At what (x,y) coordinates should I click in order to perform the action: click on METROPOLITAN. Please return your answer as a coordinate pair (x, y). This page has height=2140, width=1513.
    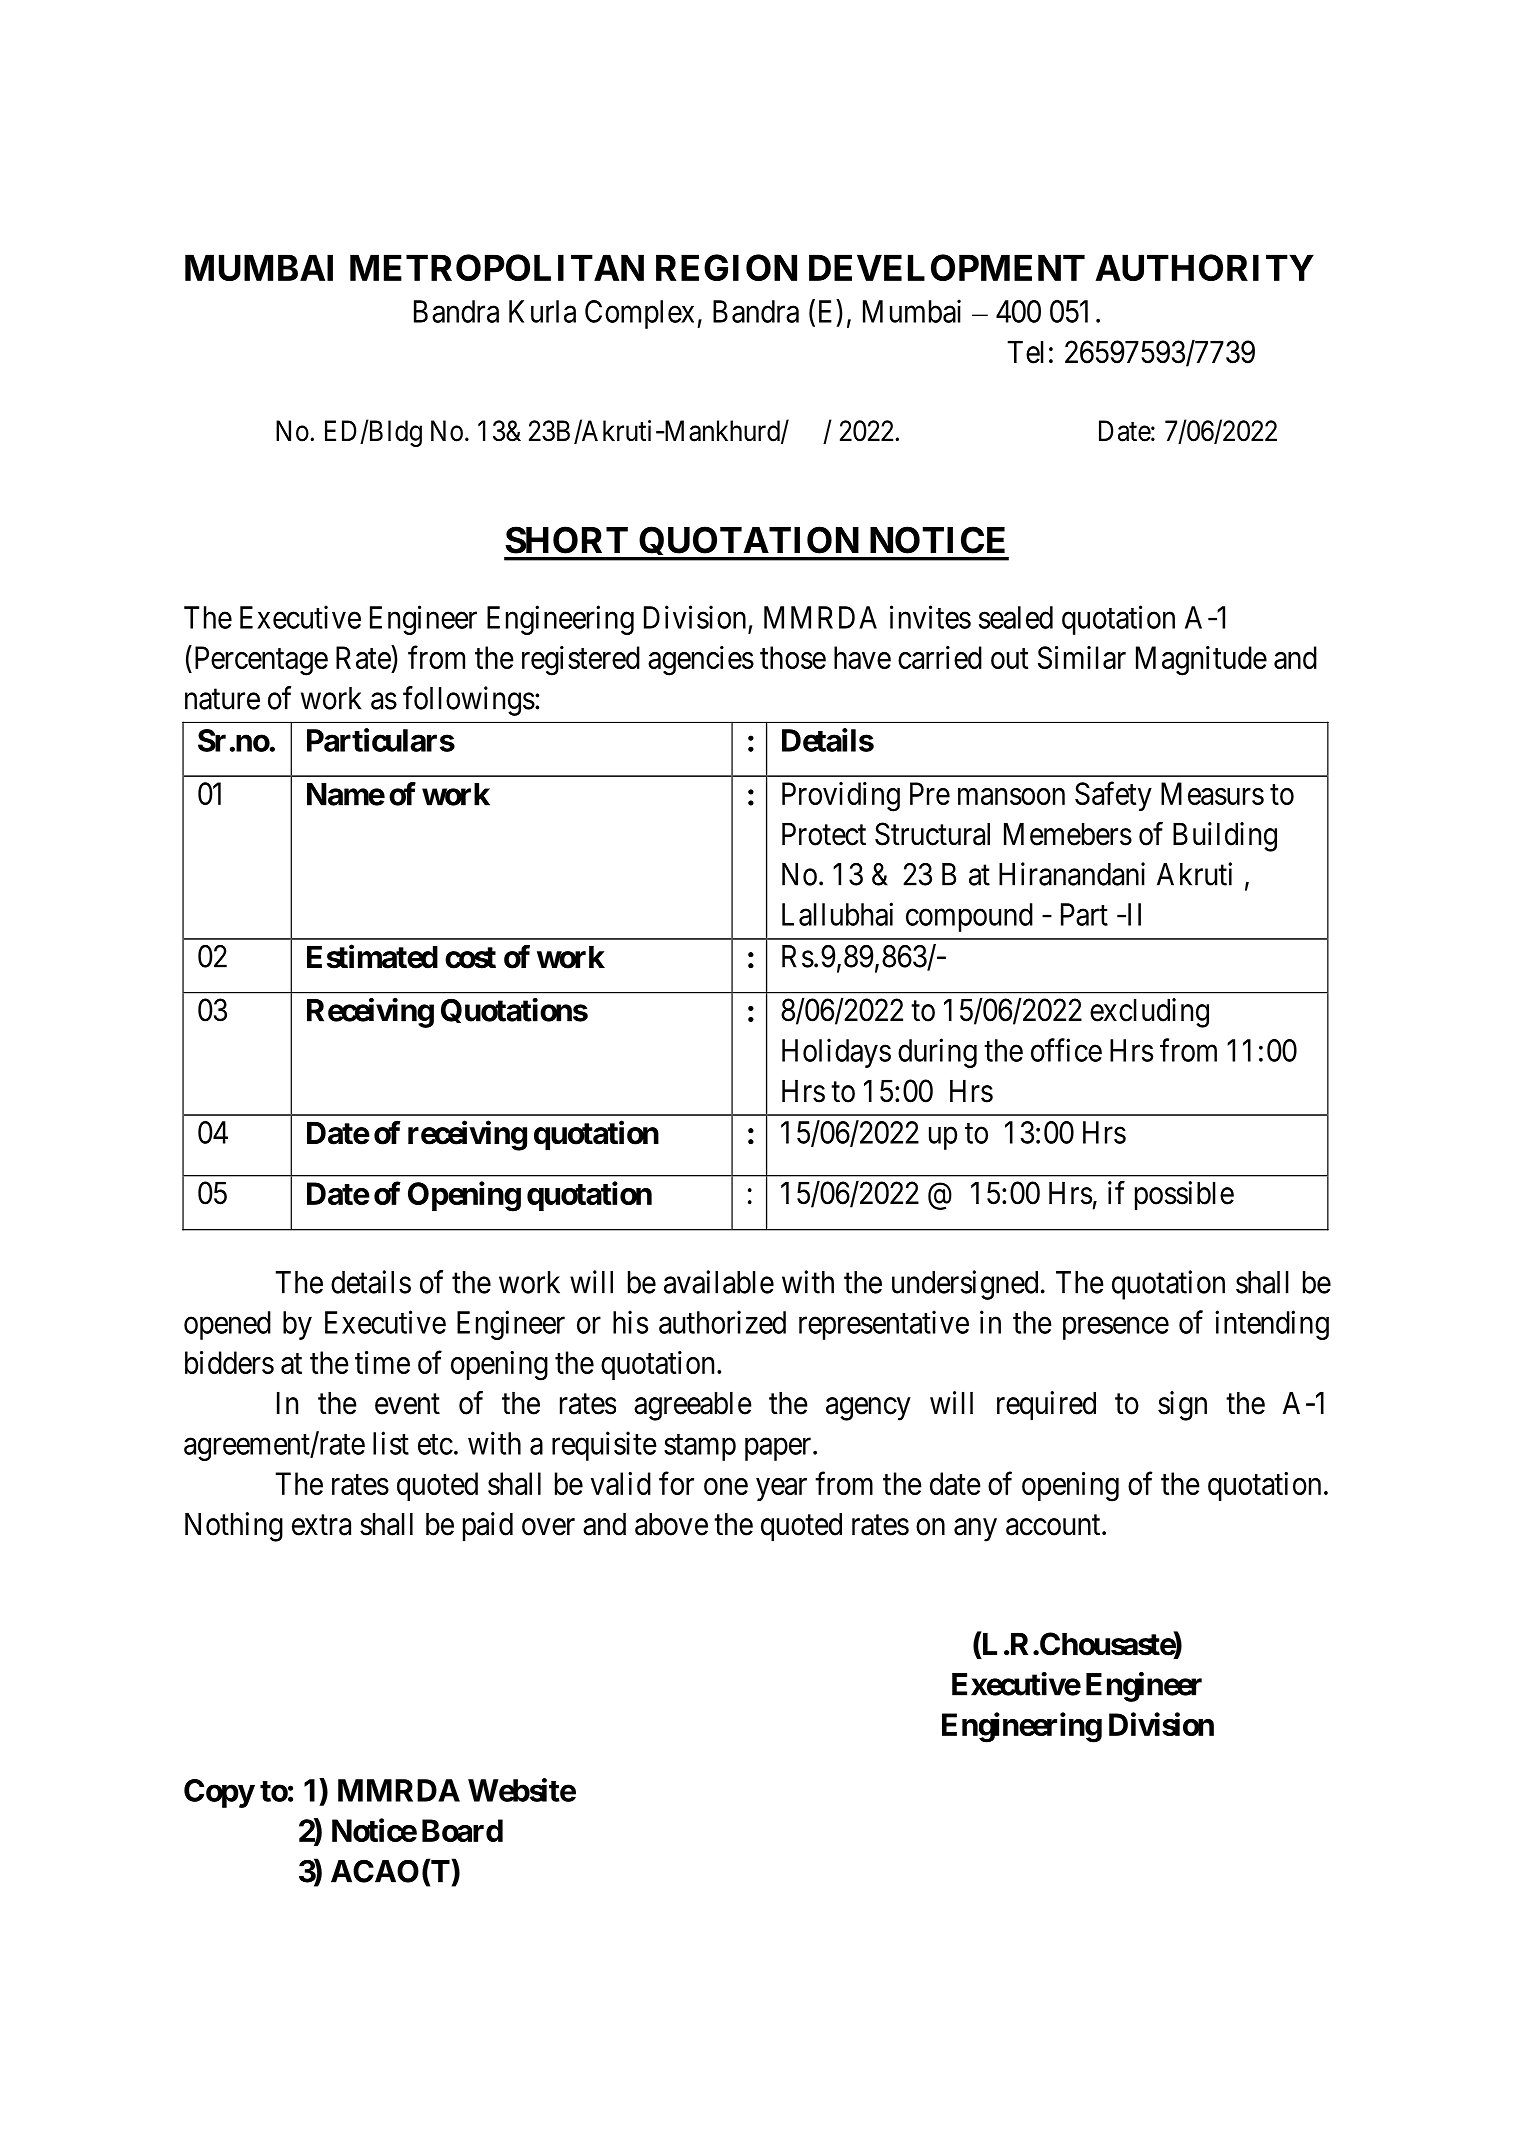
    Looking at the image, I should click on (497, 267).
